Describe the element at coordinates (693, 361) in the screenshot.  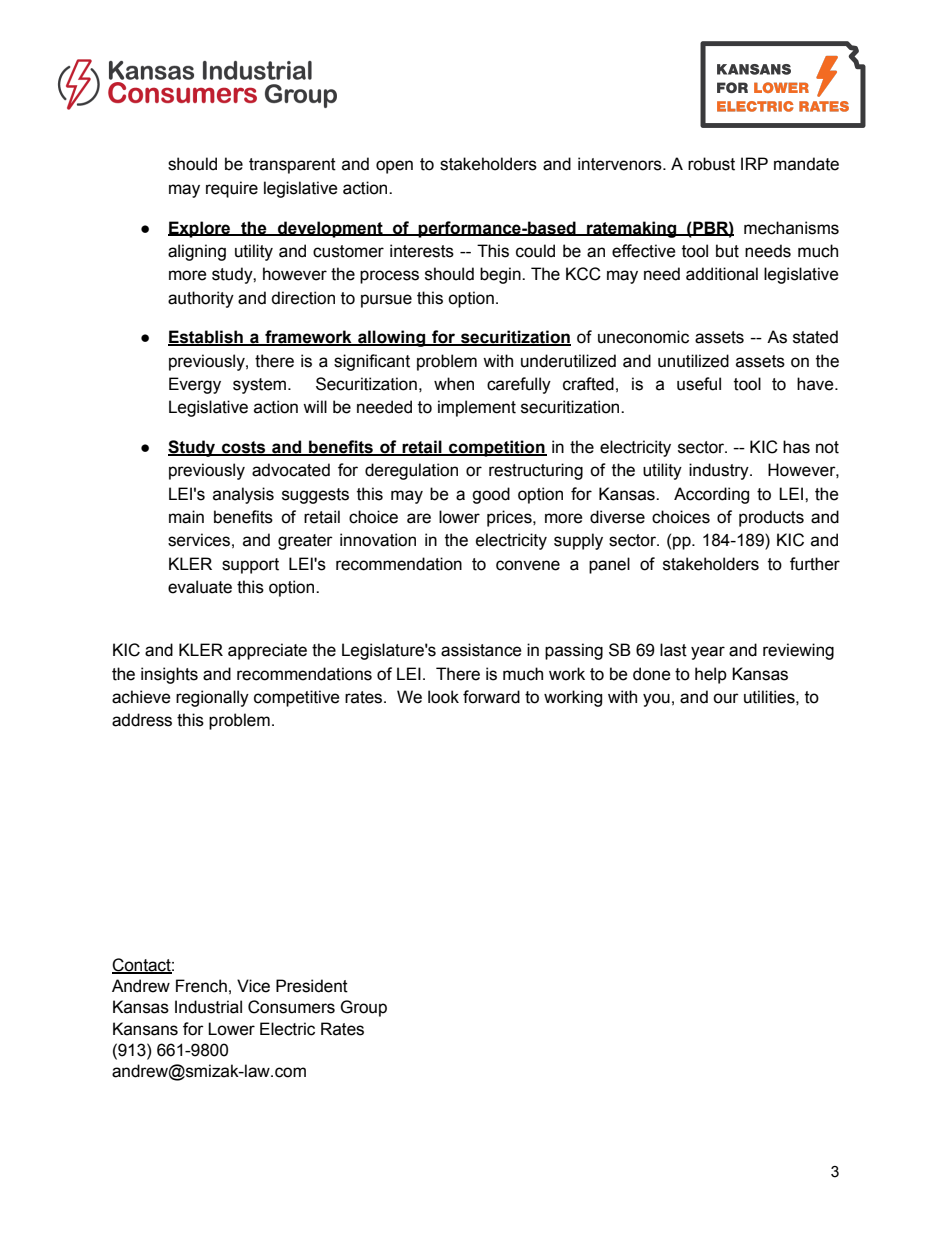
I see `unutilized` at that location.
